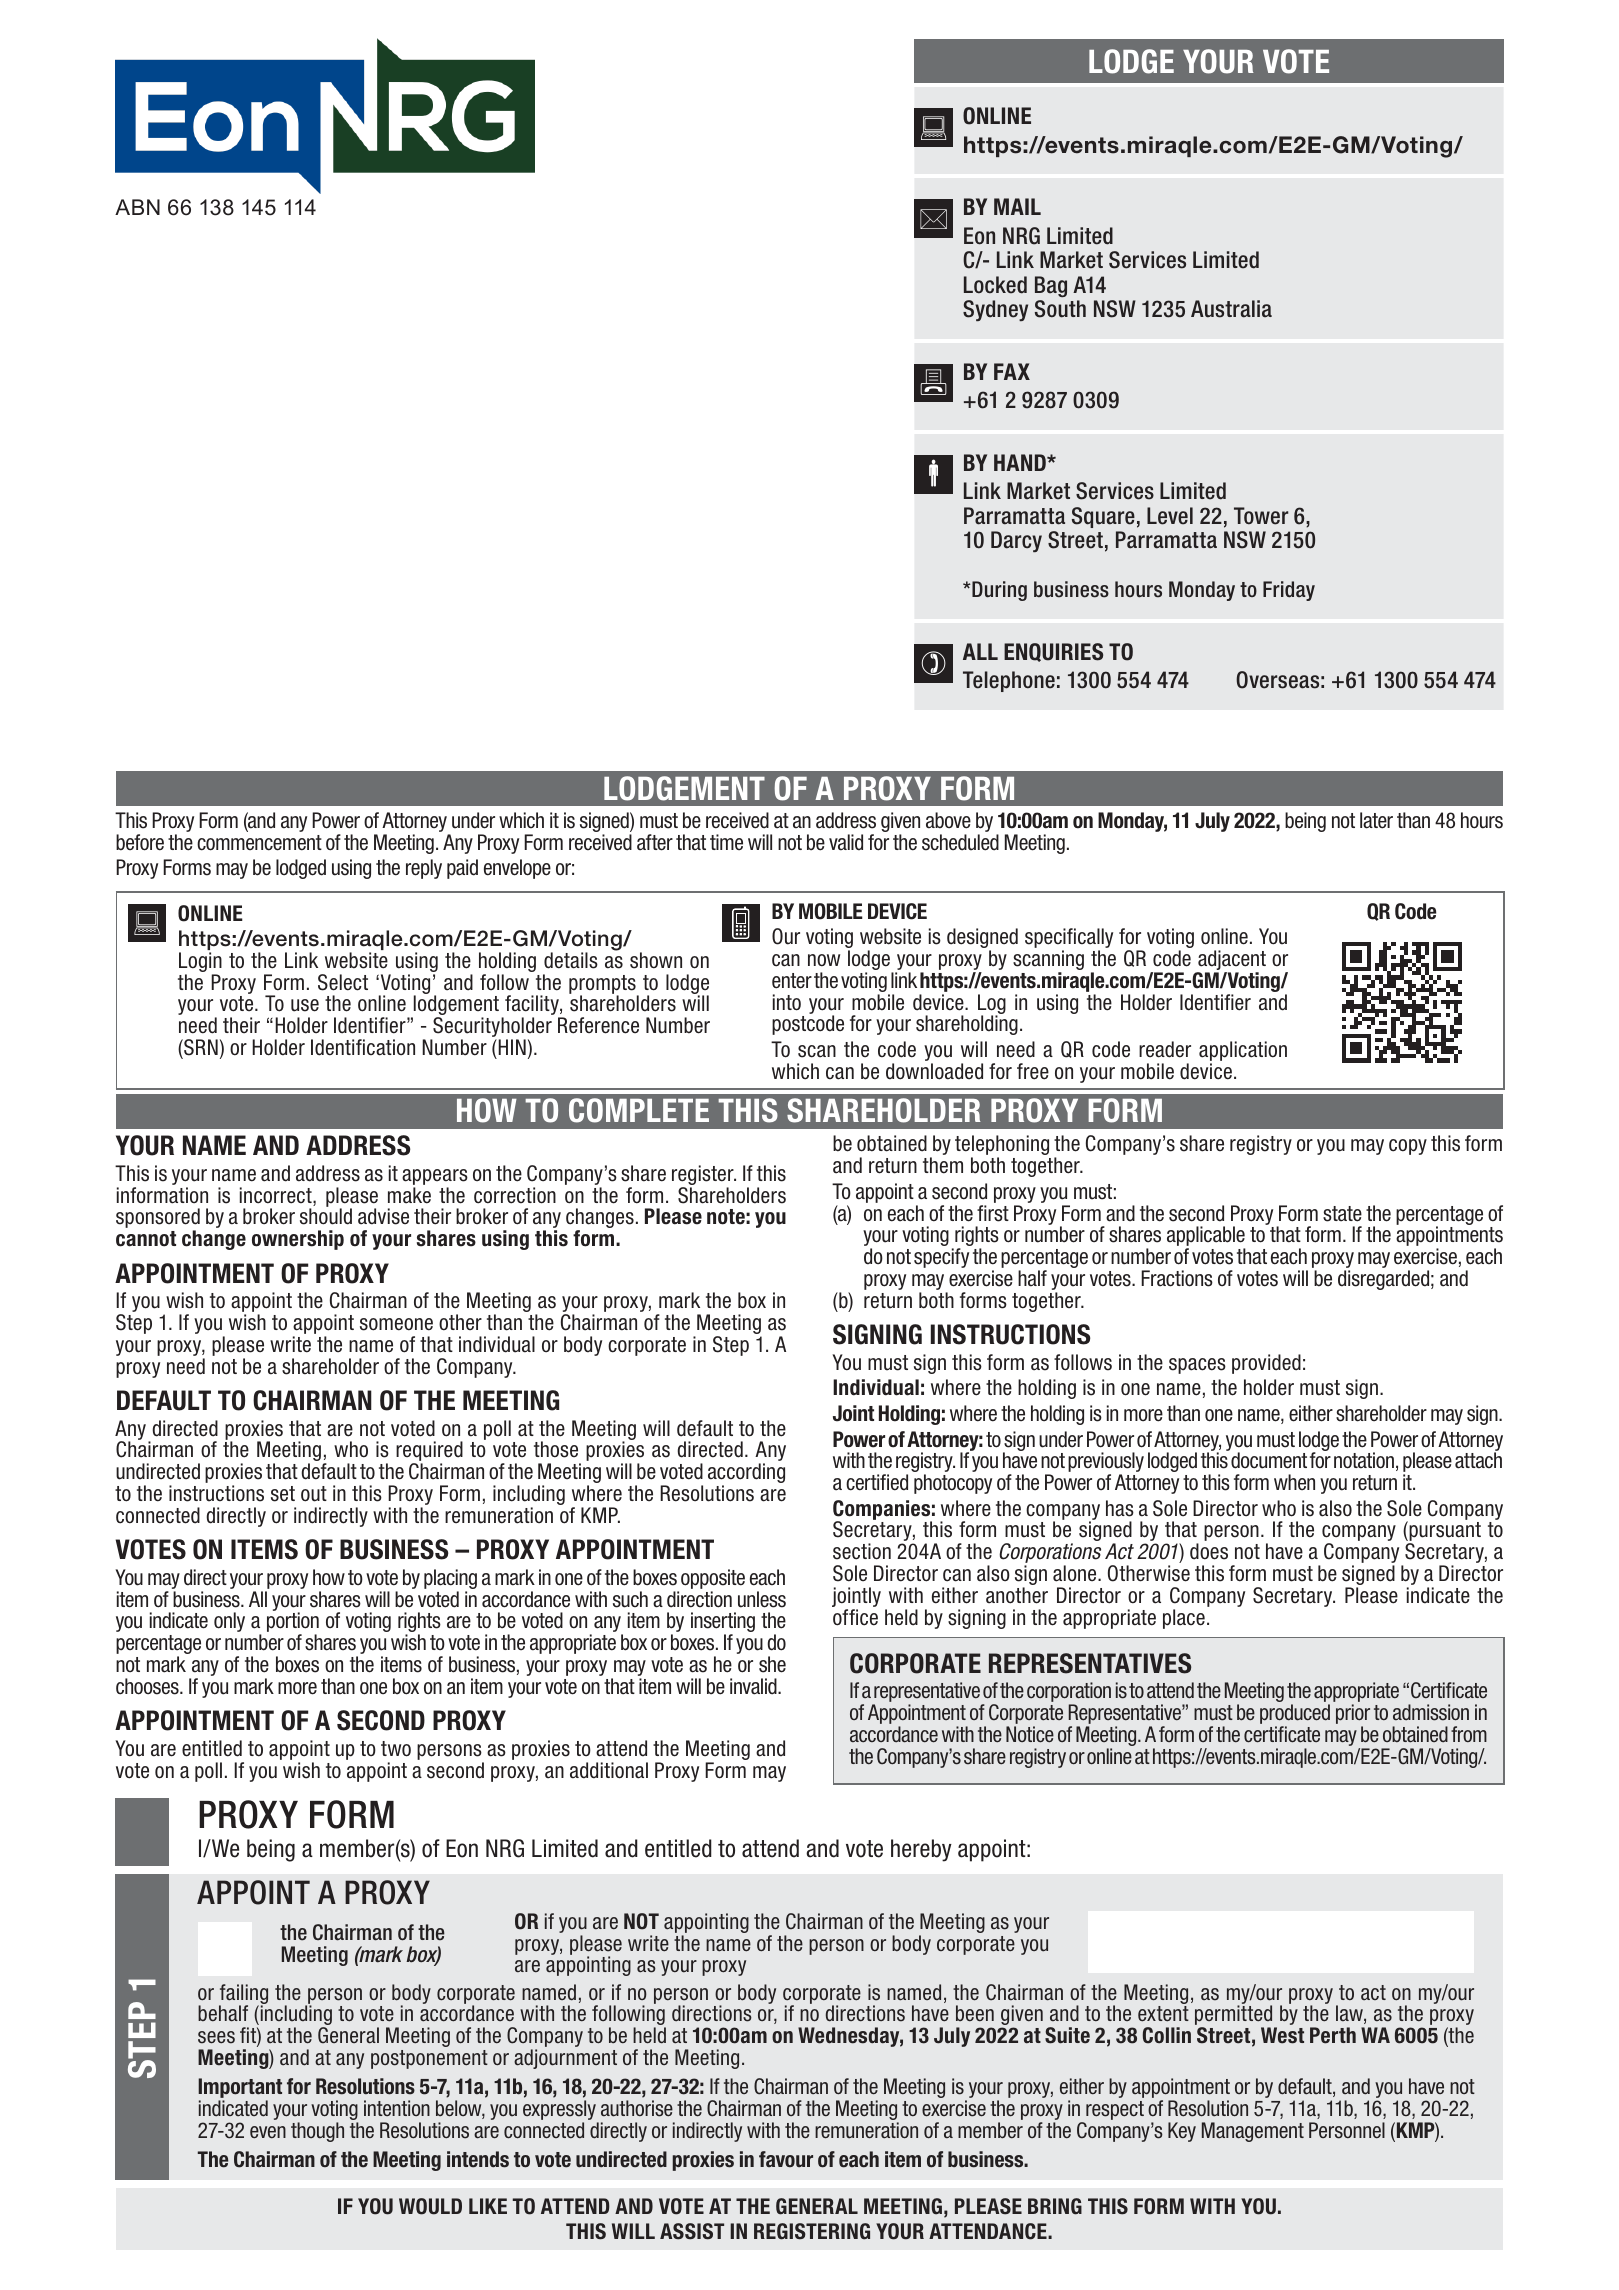 Image resolution: width=1619 pixels, height=2290 pixels. What do you see at coordinates (998, 591) in the screenshot?
I see `During` at bounding box center [998, 591].
